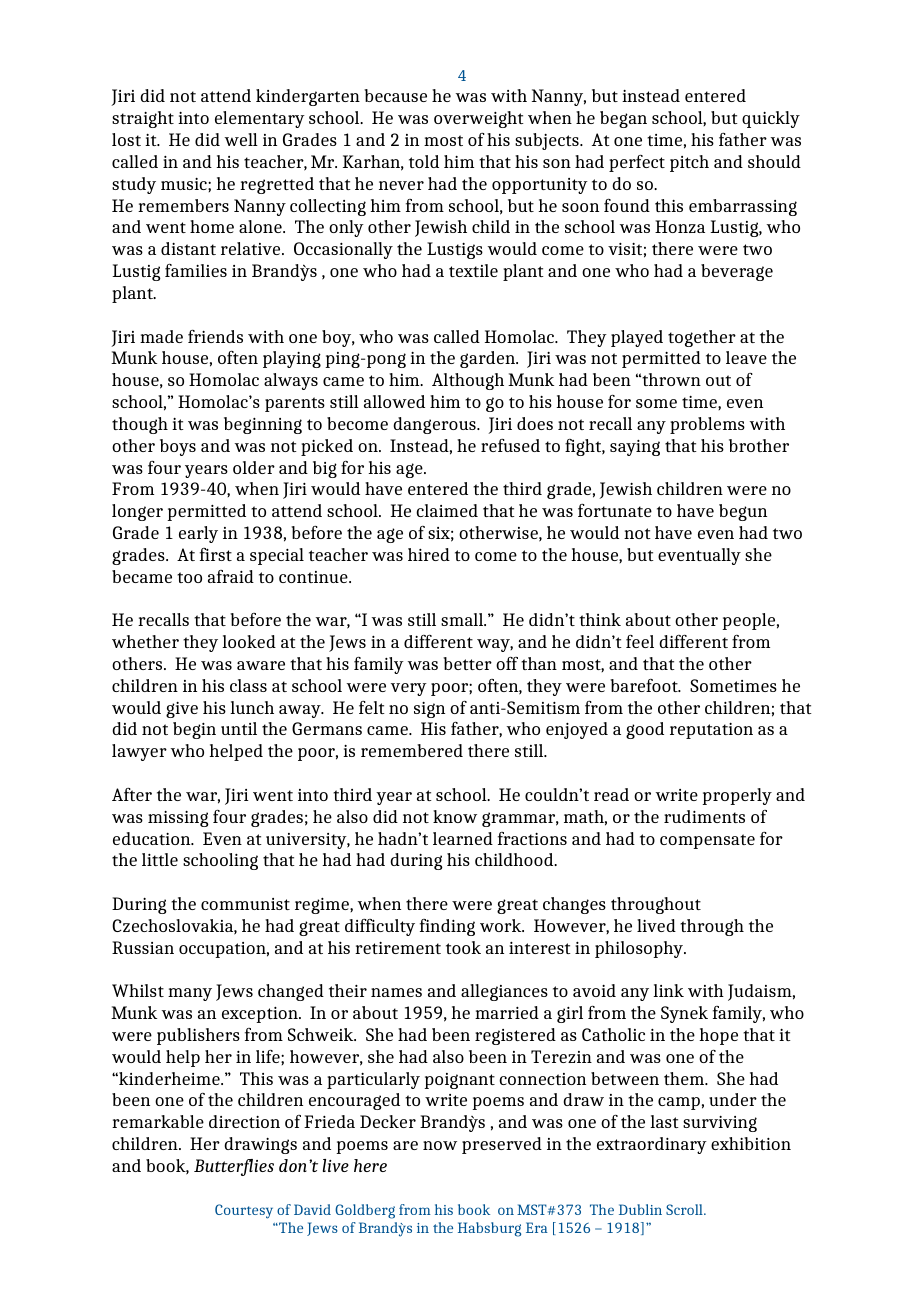 Image resolution: width=924 pixels, height=1308 pixels. Describe the element at coordinates (689, 163) in the screenshot. I see `pitch` at that location.
